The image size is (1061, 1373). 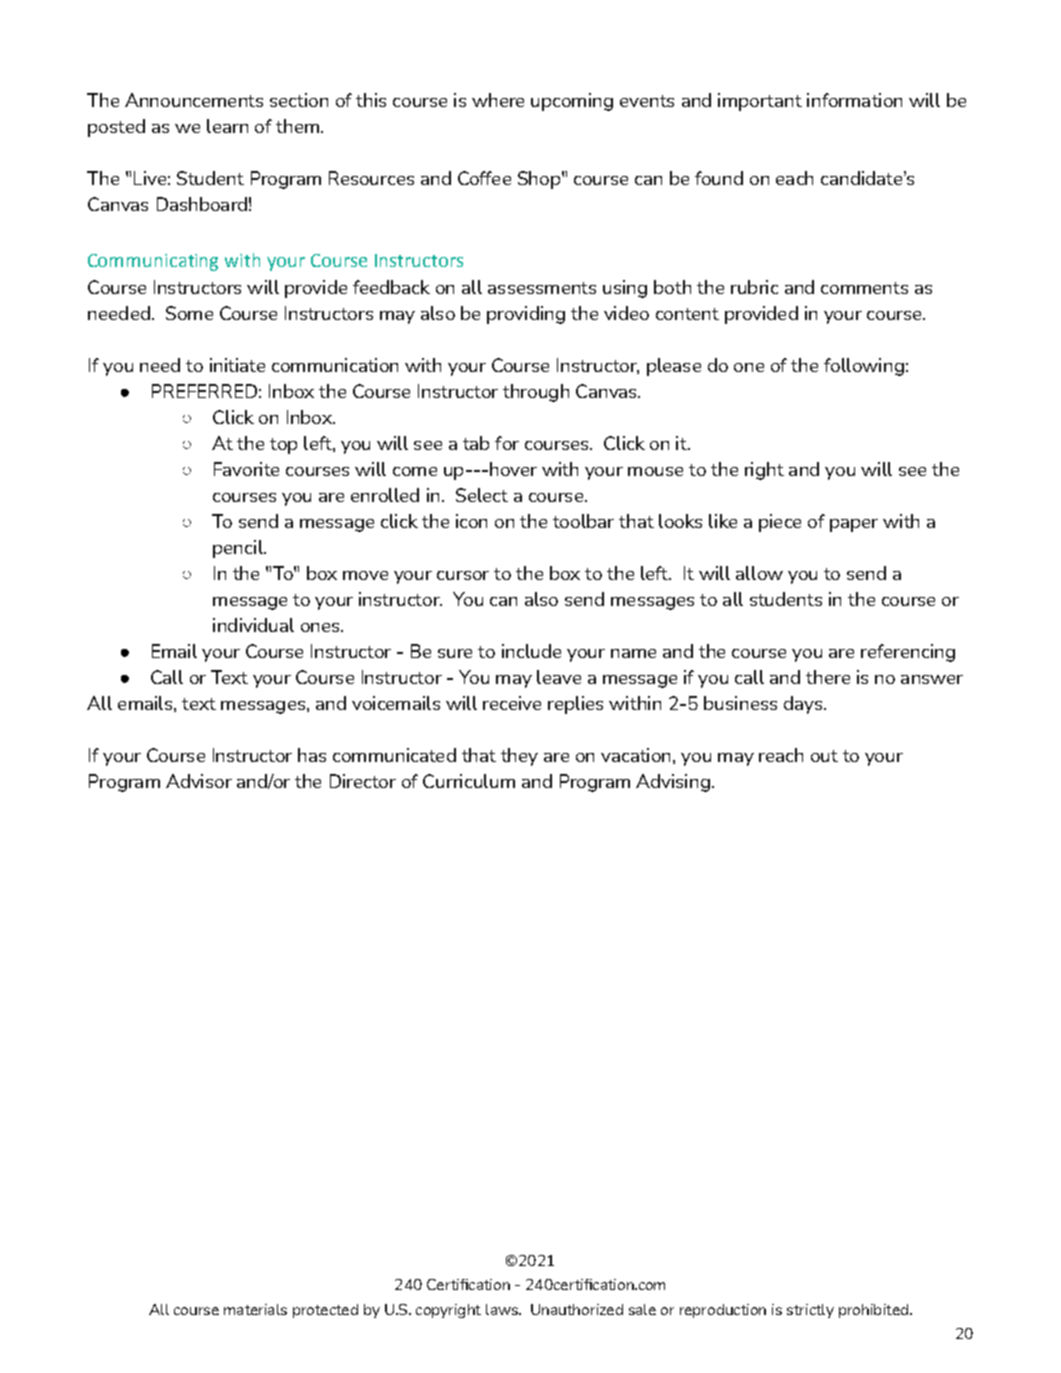 What do you see at coordinates (363, 781) in the screenshot?
I see `Director` at bounding box center [363, 781].
